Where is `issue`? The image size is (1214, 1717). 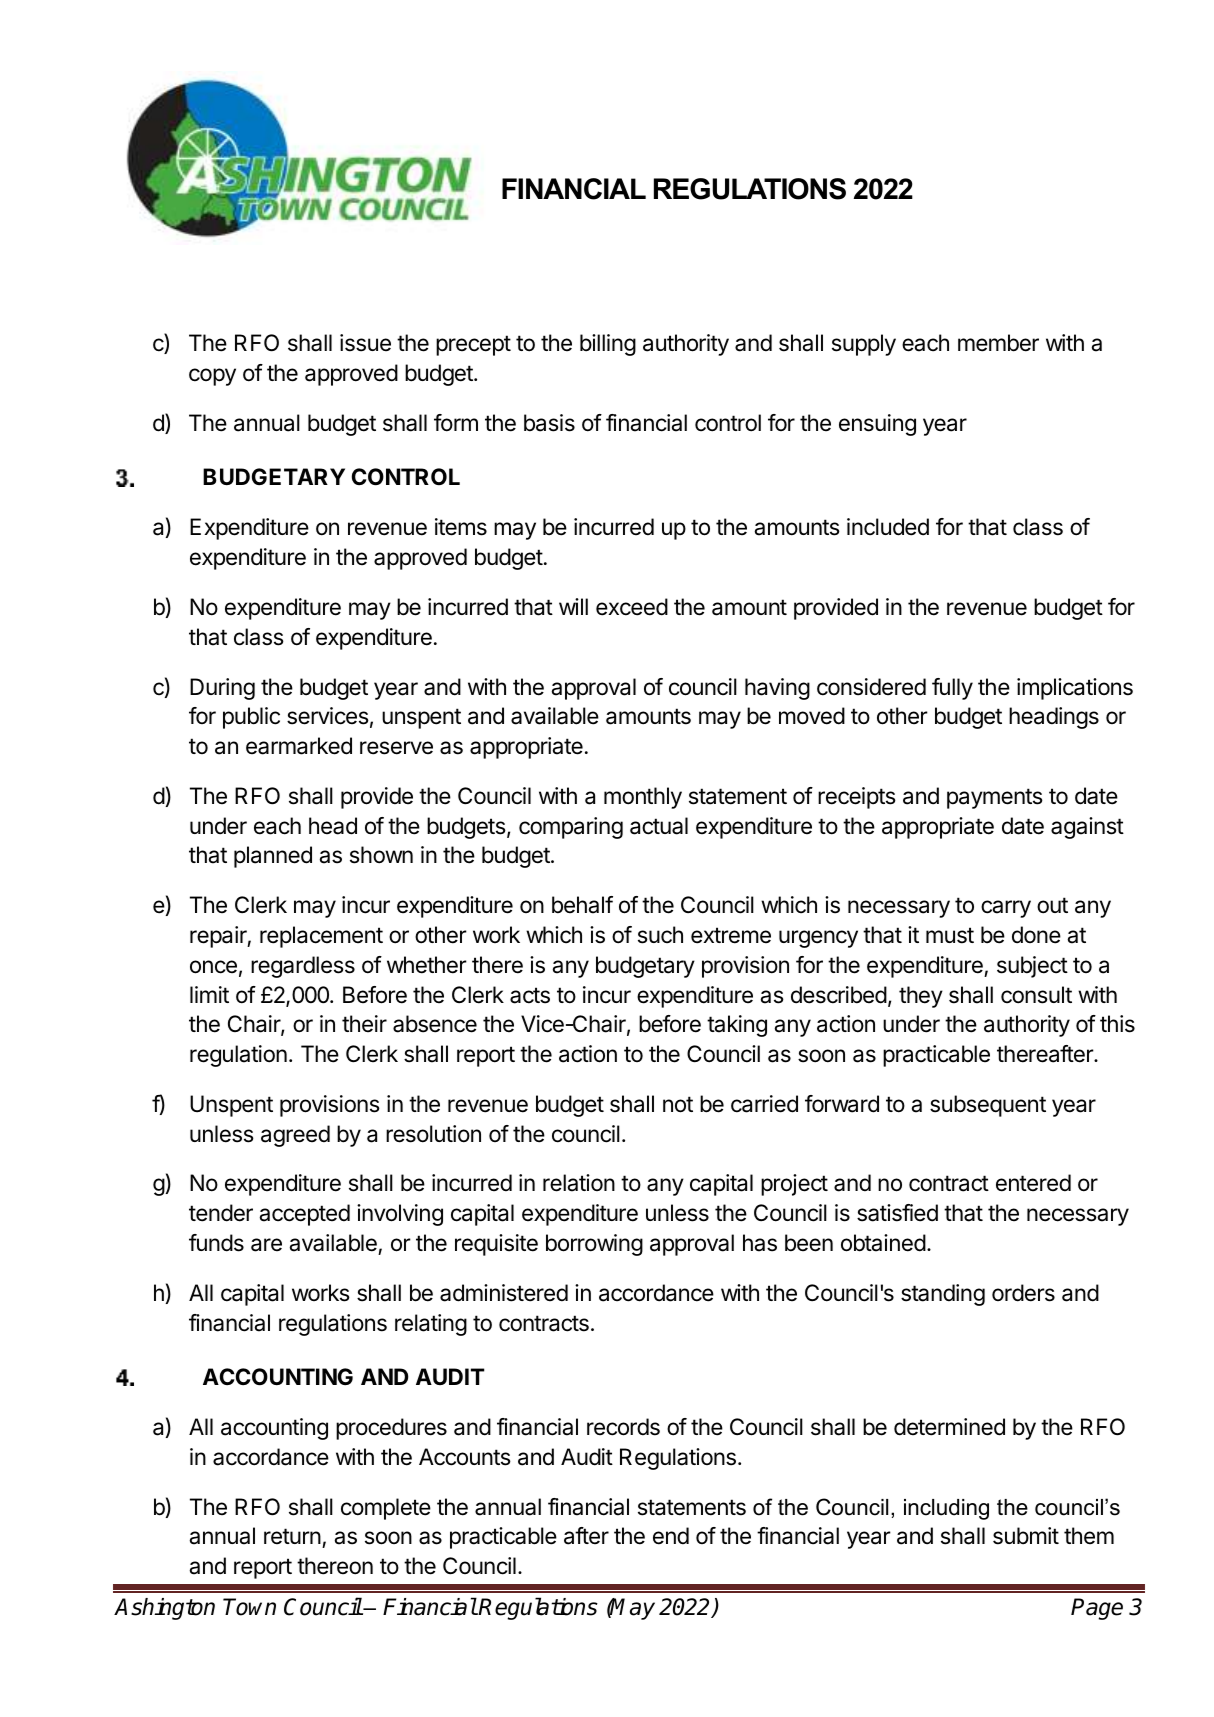
issue is located at coordinates (365, 343).
